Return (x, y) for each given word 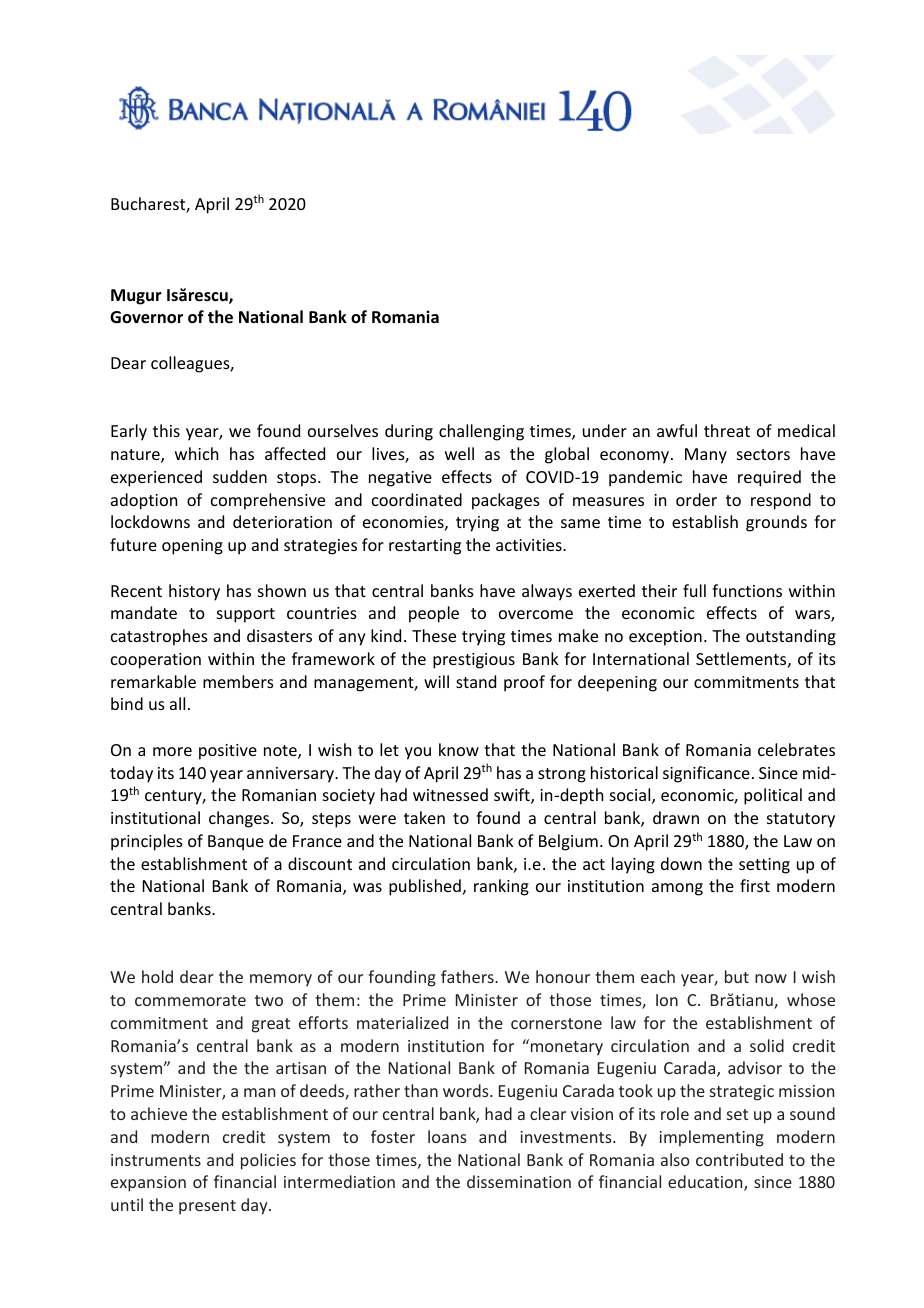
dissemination (519, 1181)
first (755, 885)
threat (727, 430)
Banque (236, 843)
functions (747, 590)
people (434, 614)
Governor (146, 317)
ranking (501, 887)
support (246, 615)
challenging (481, 432)
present (207, 1207)
